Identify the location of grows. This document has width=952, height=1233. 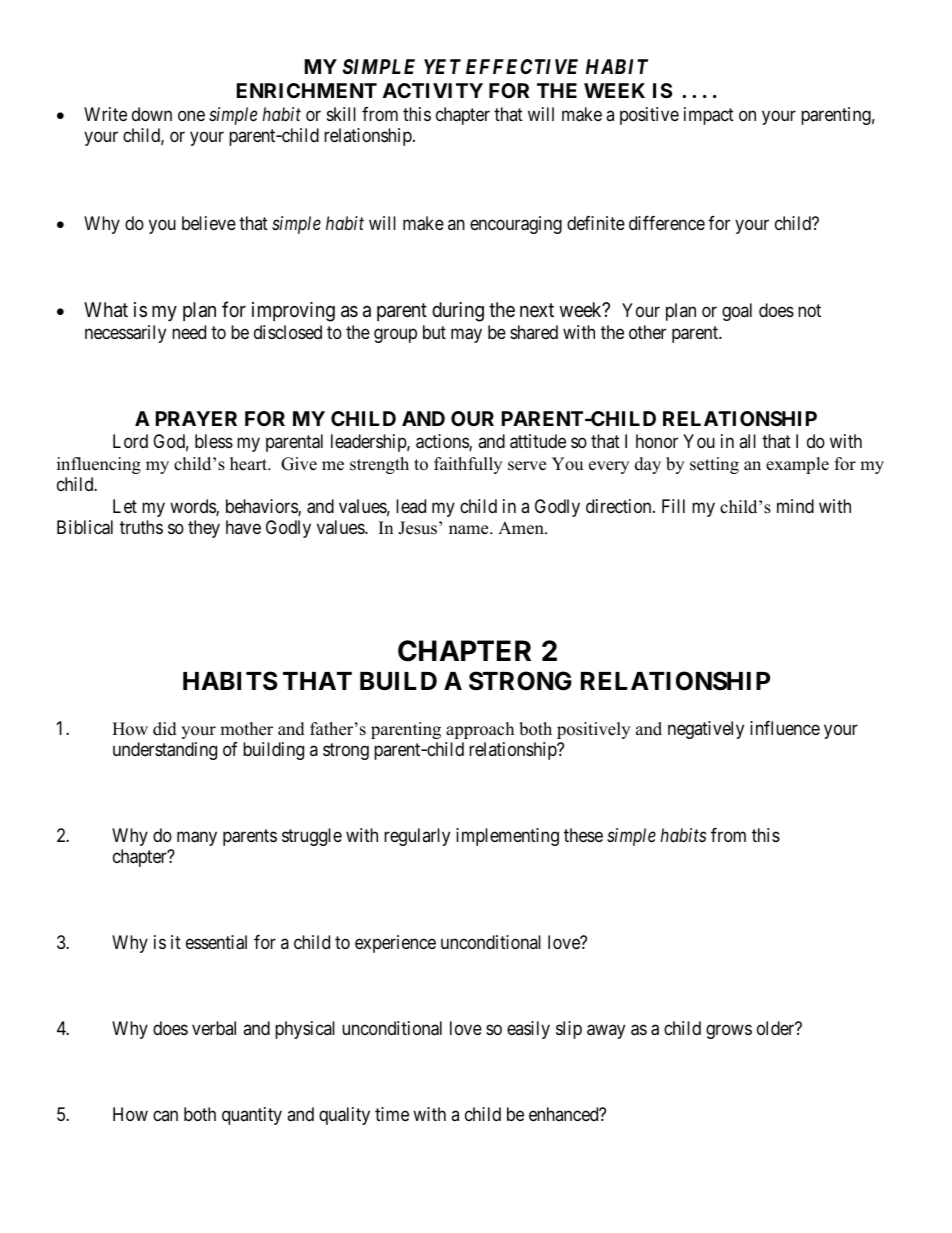
(729, 1032).
